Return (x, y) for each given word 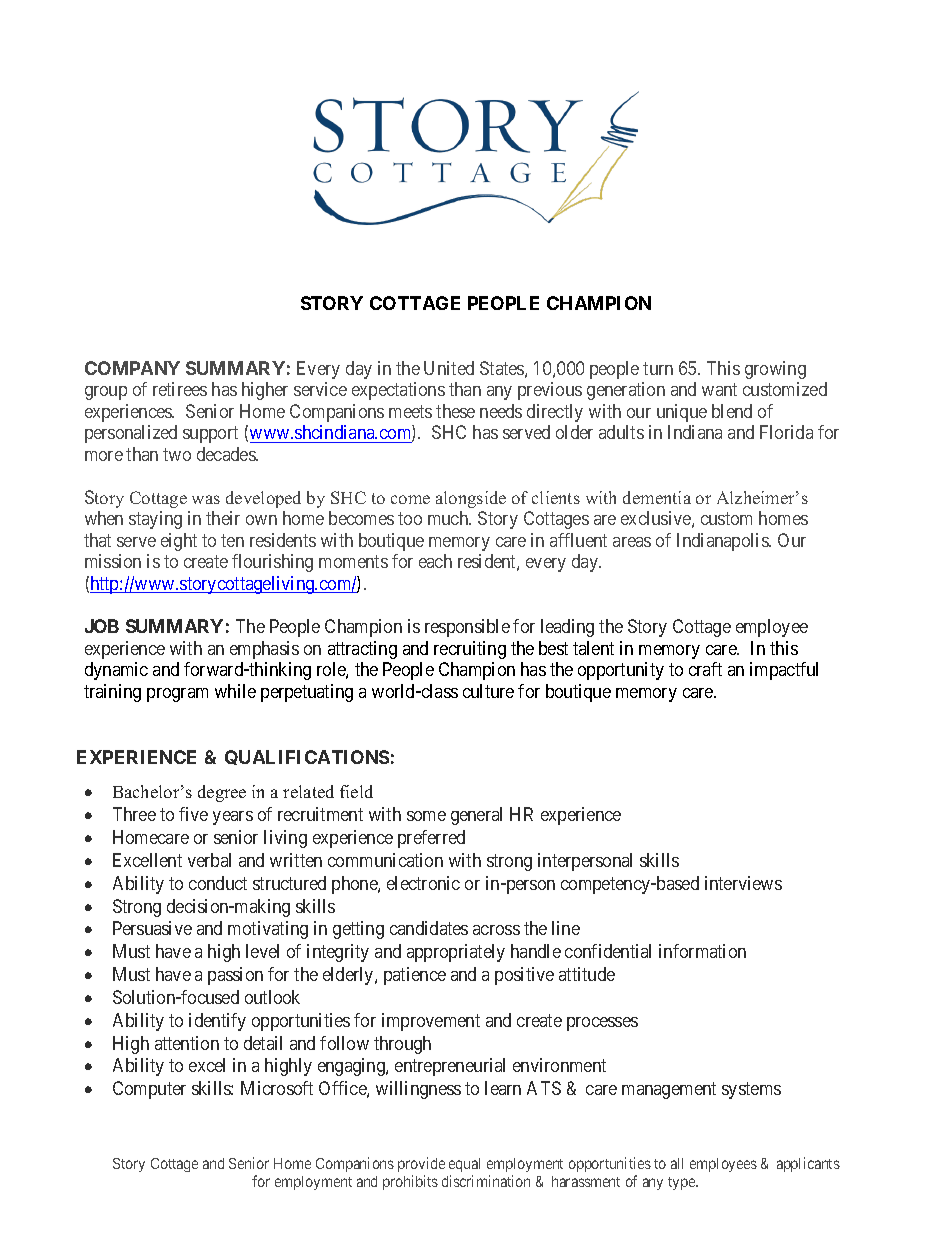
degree (222, 793)
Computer (149, 1090)
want (719, 389)
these (455, 411)
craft (705, 669)
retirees (180, 389)
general (476, 816)
